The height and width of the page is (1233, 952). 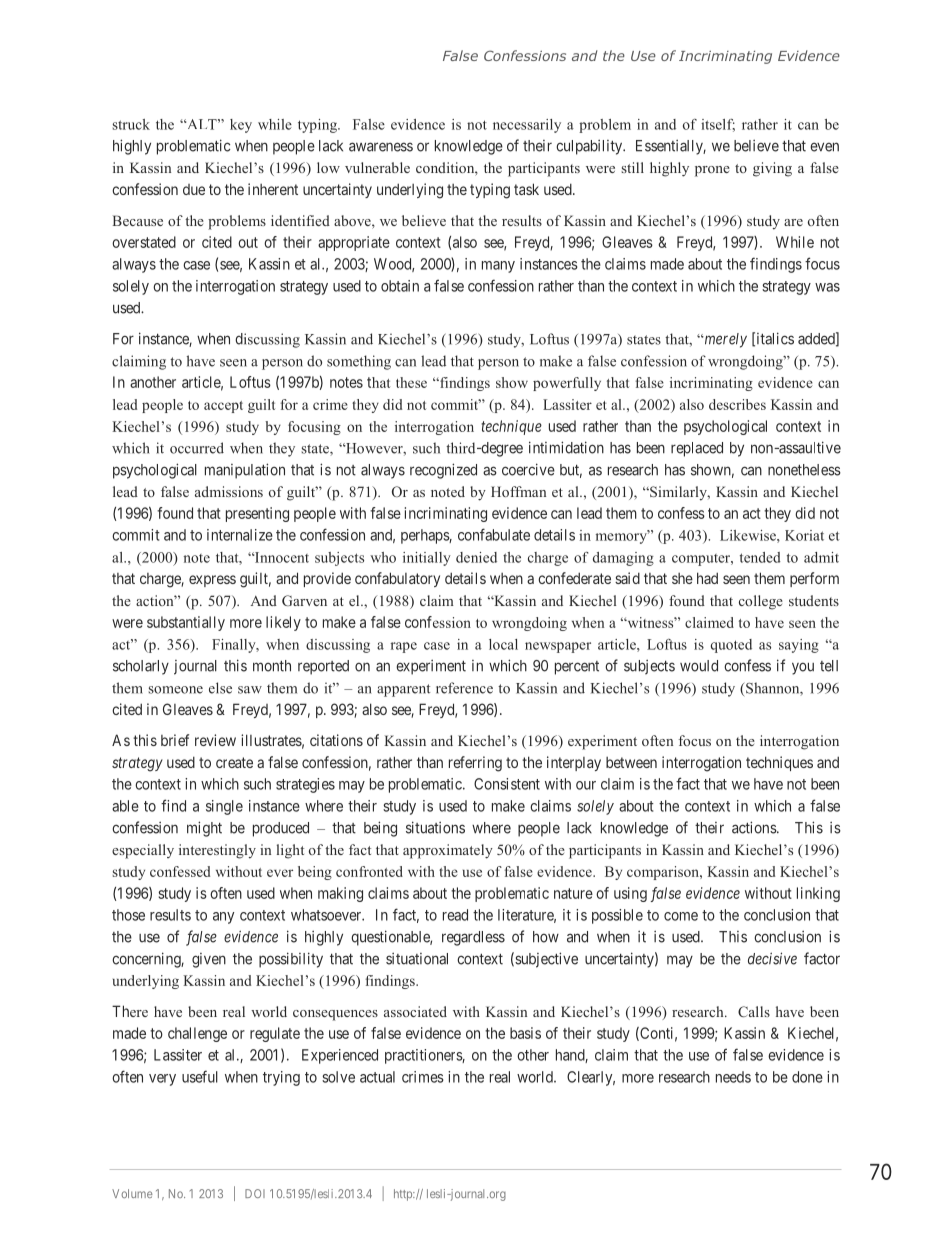 I want to click on come, so click(x=681, y=916).
